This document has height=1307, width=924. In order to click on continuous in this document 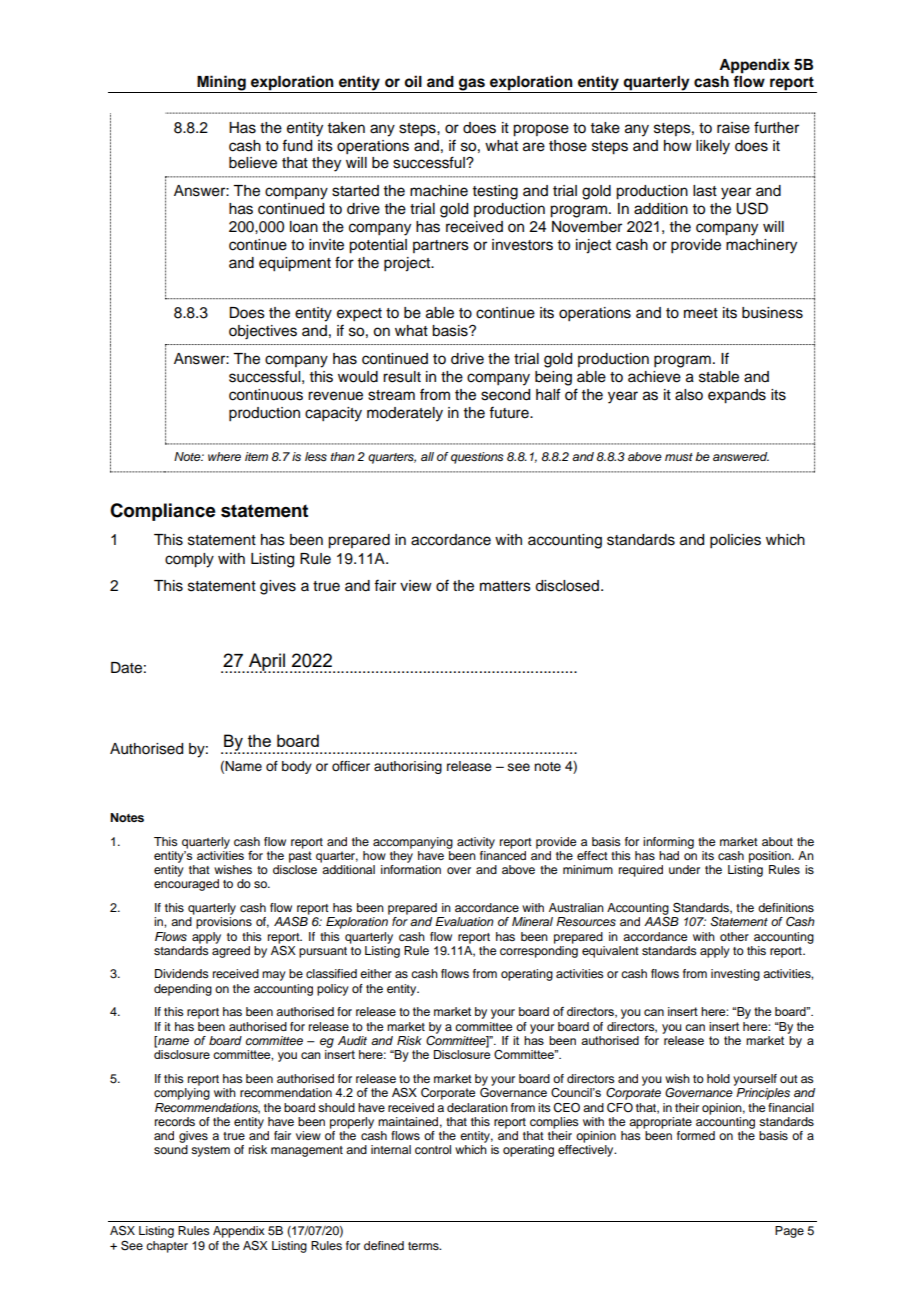, I will do `click(266, 395)`.
